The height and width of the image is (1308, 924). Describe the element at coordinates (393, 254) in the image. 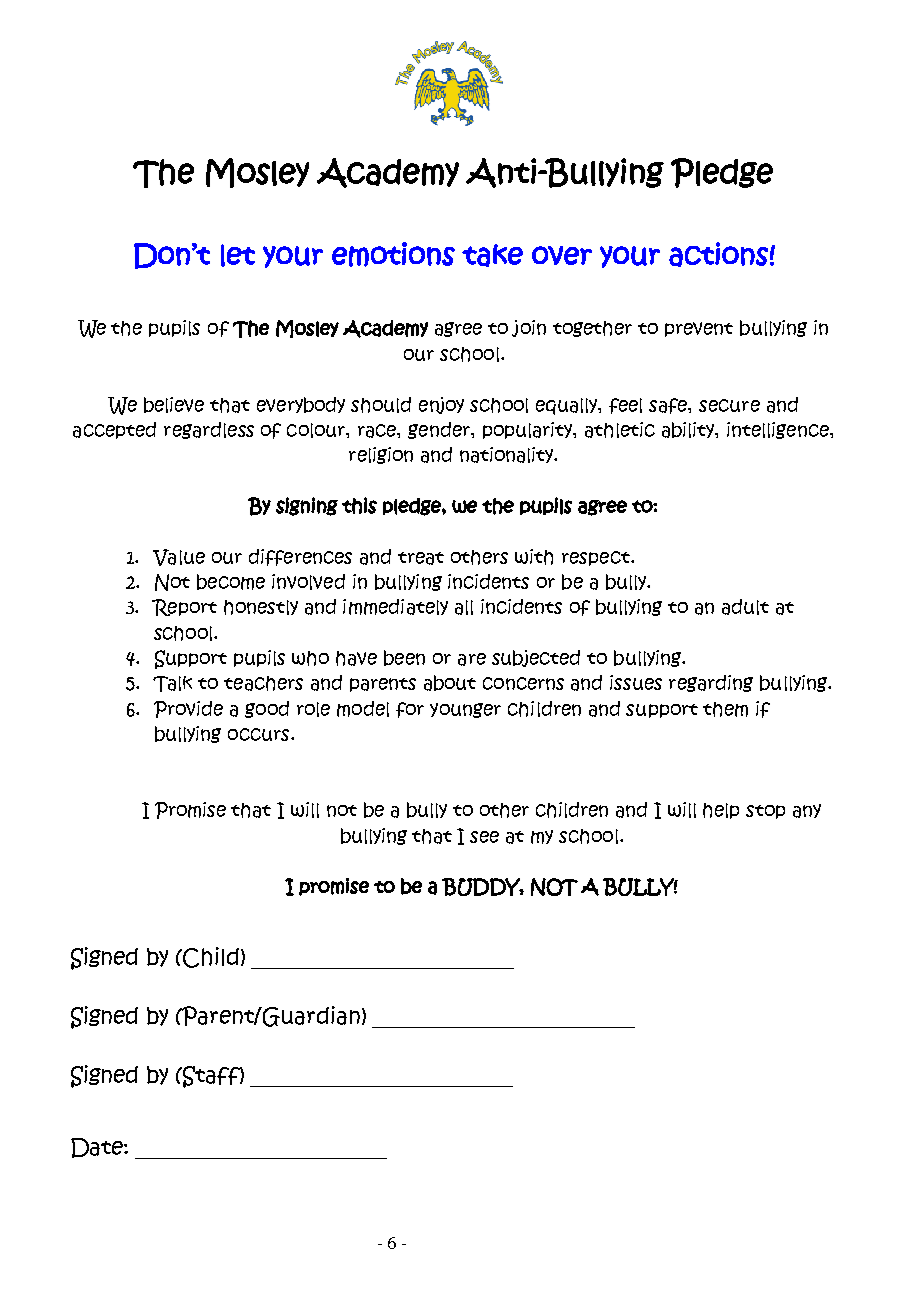

I see `emotions` at that location.
